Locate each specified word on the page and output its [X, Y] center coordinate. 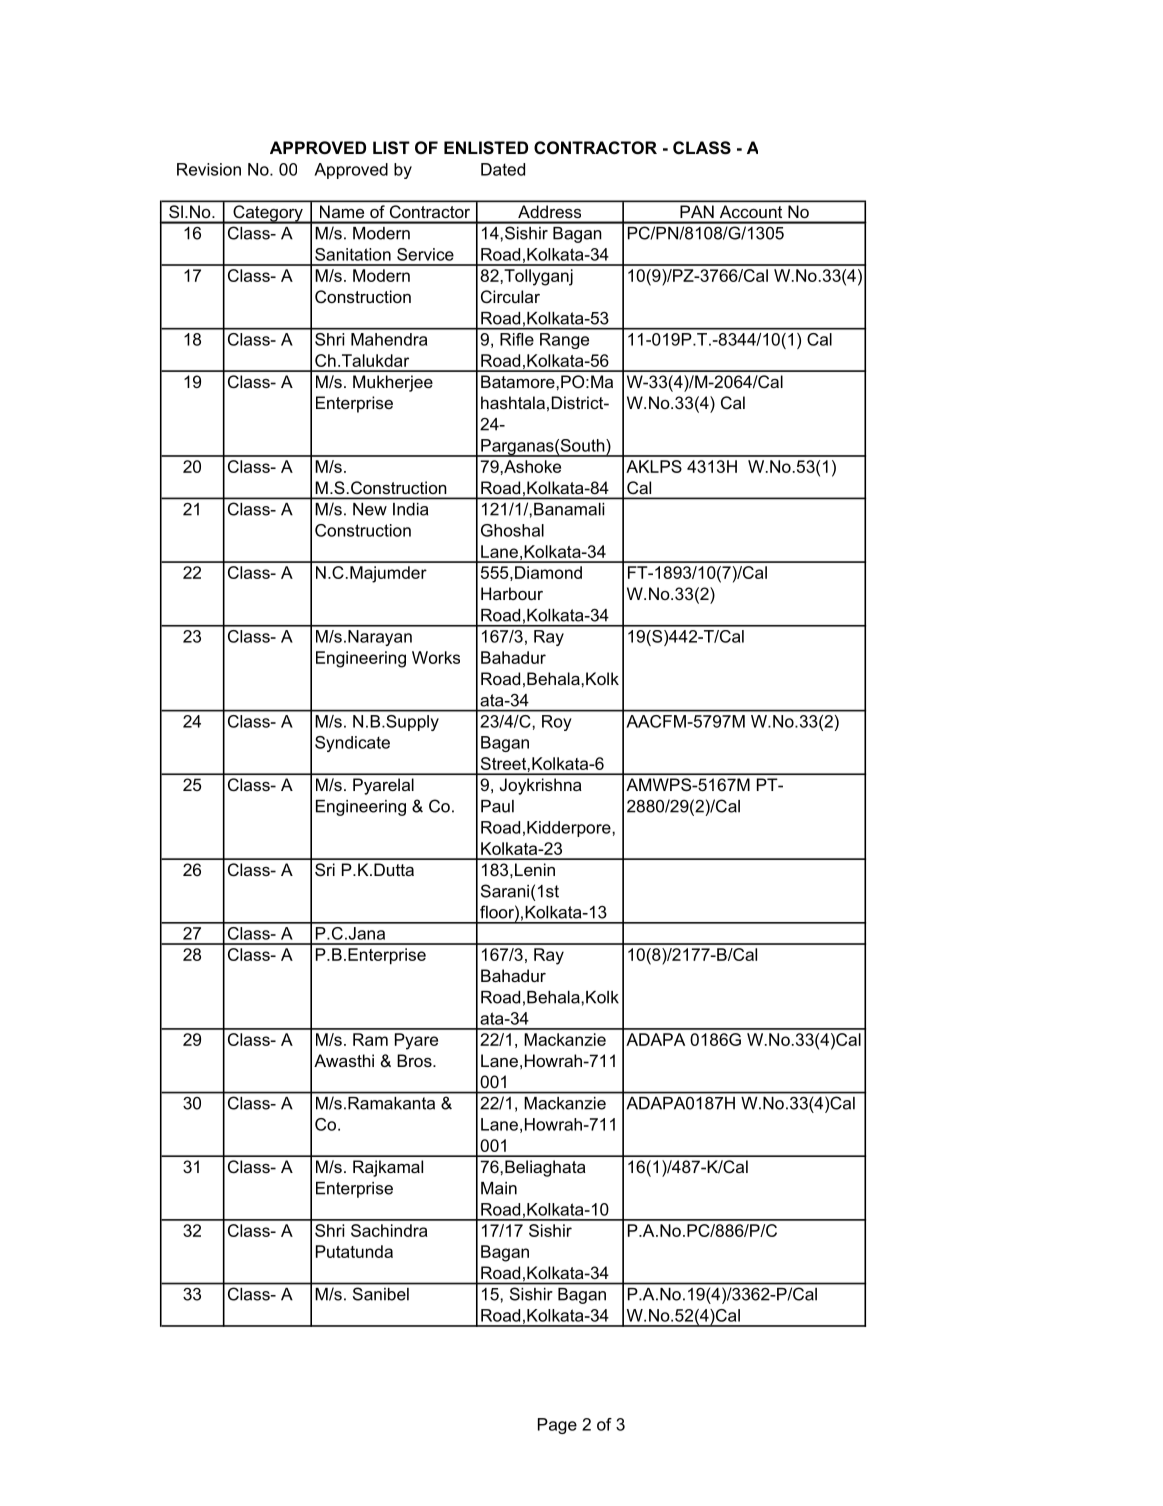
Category [268, 214]
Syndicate [352, 744]
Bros [415, 1060]
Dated [503, 169]
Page [557, 1426]
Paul [497, 806]
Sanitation [353, 254]
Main [499, 1188]
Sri [325, 870]
